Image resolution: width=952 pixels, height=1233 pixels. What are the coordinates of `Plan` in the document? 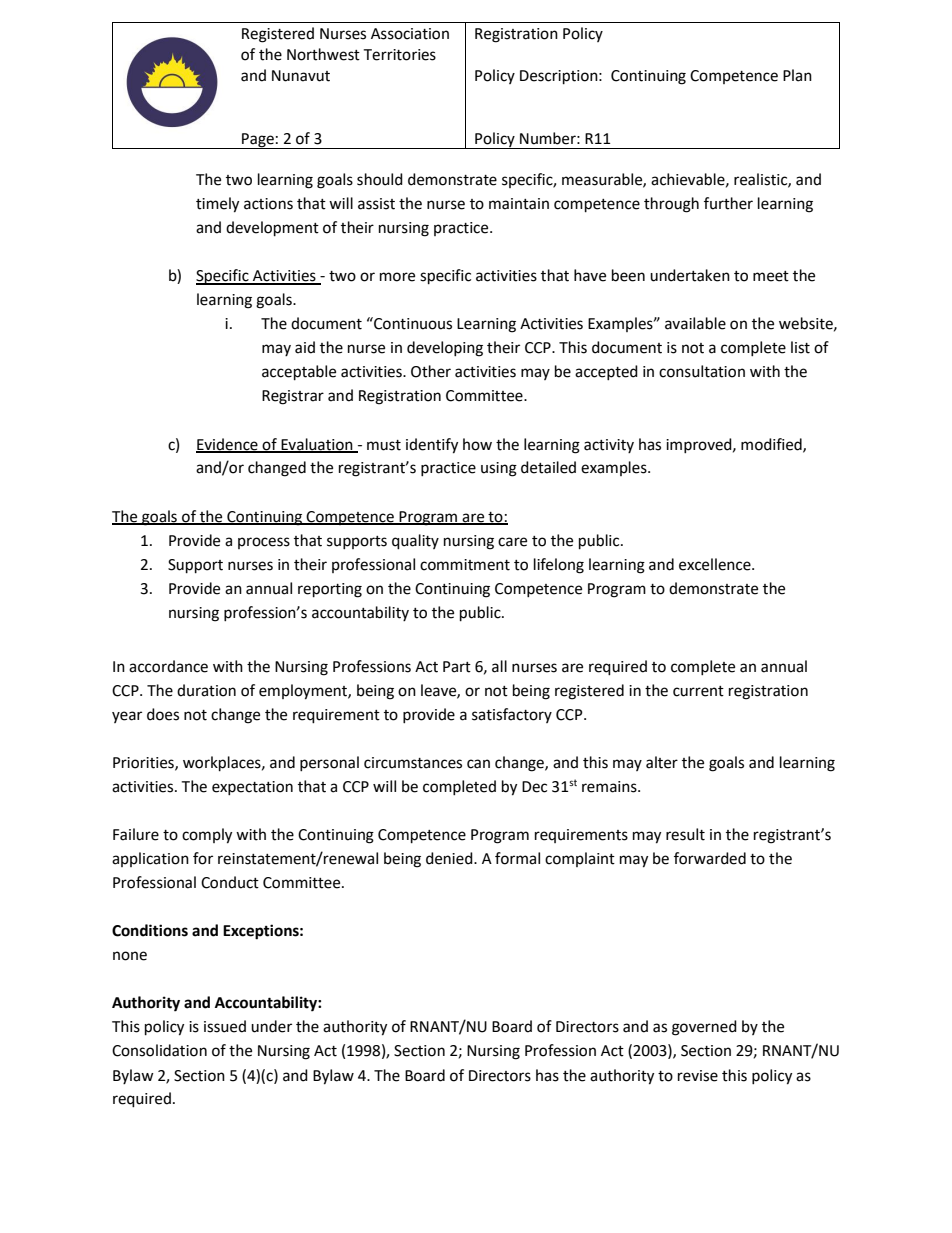 It's located at (797, 75).
